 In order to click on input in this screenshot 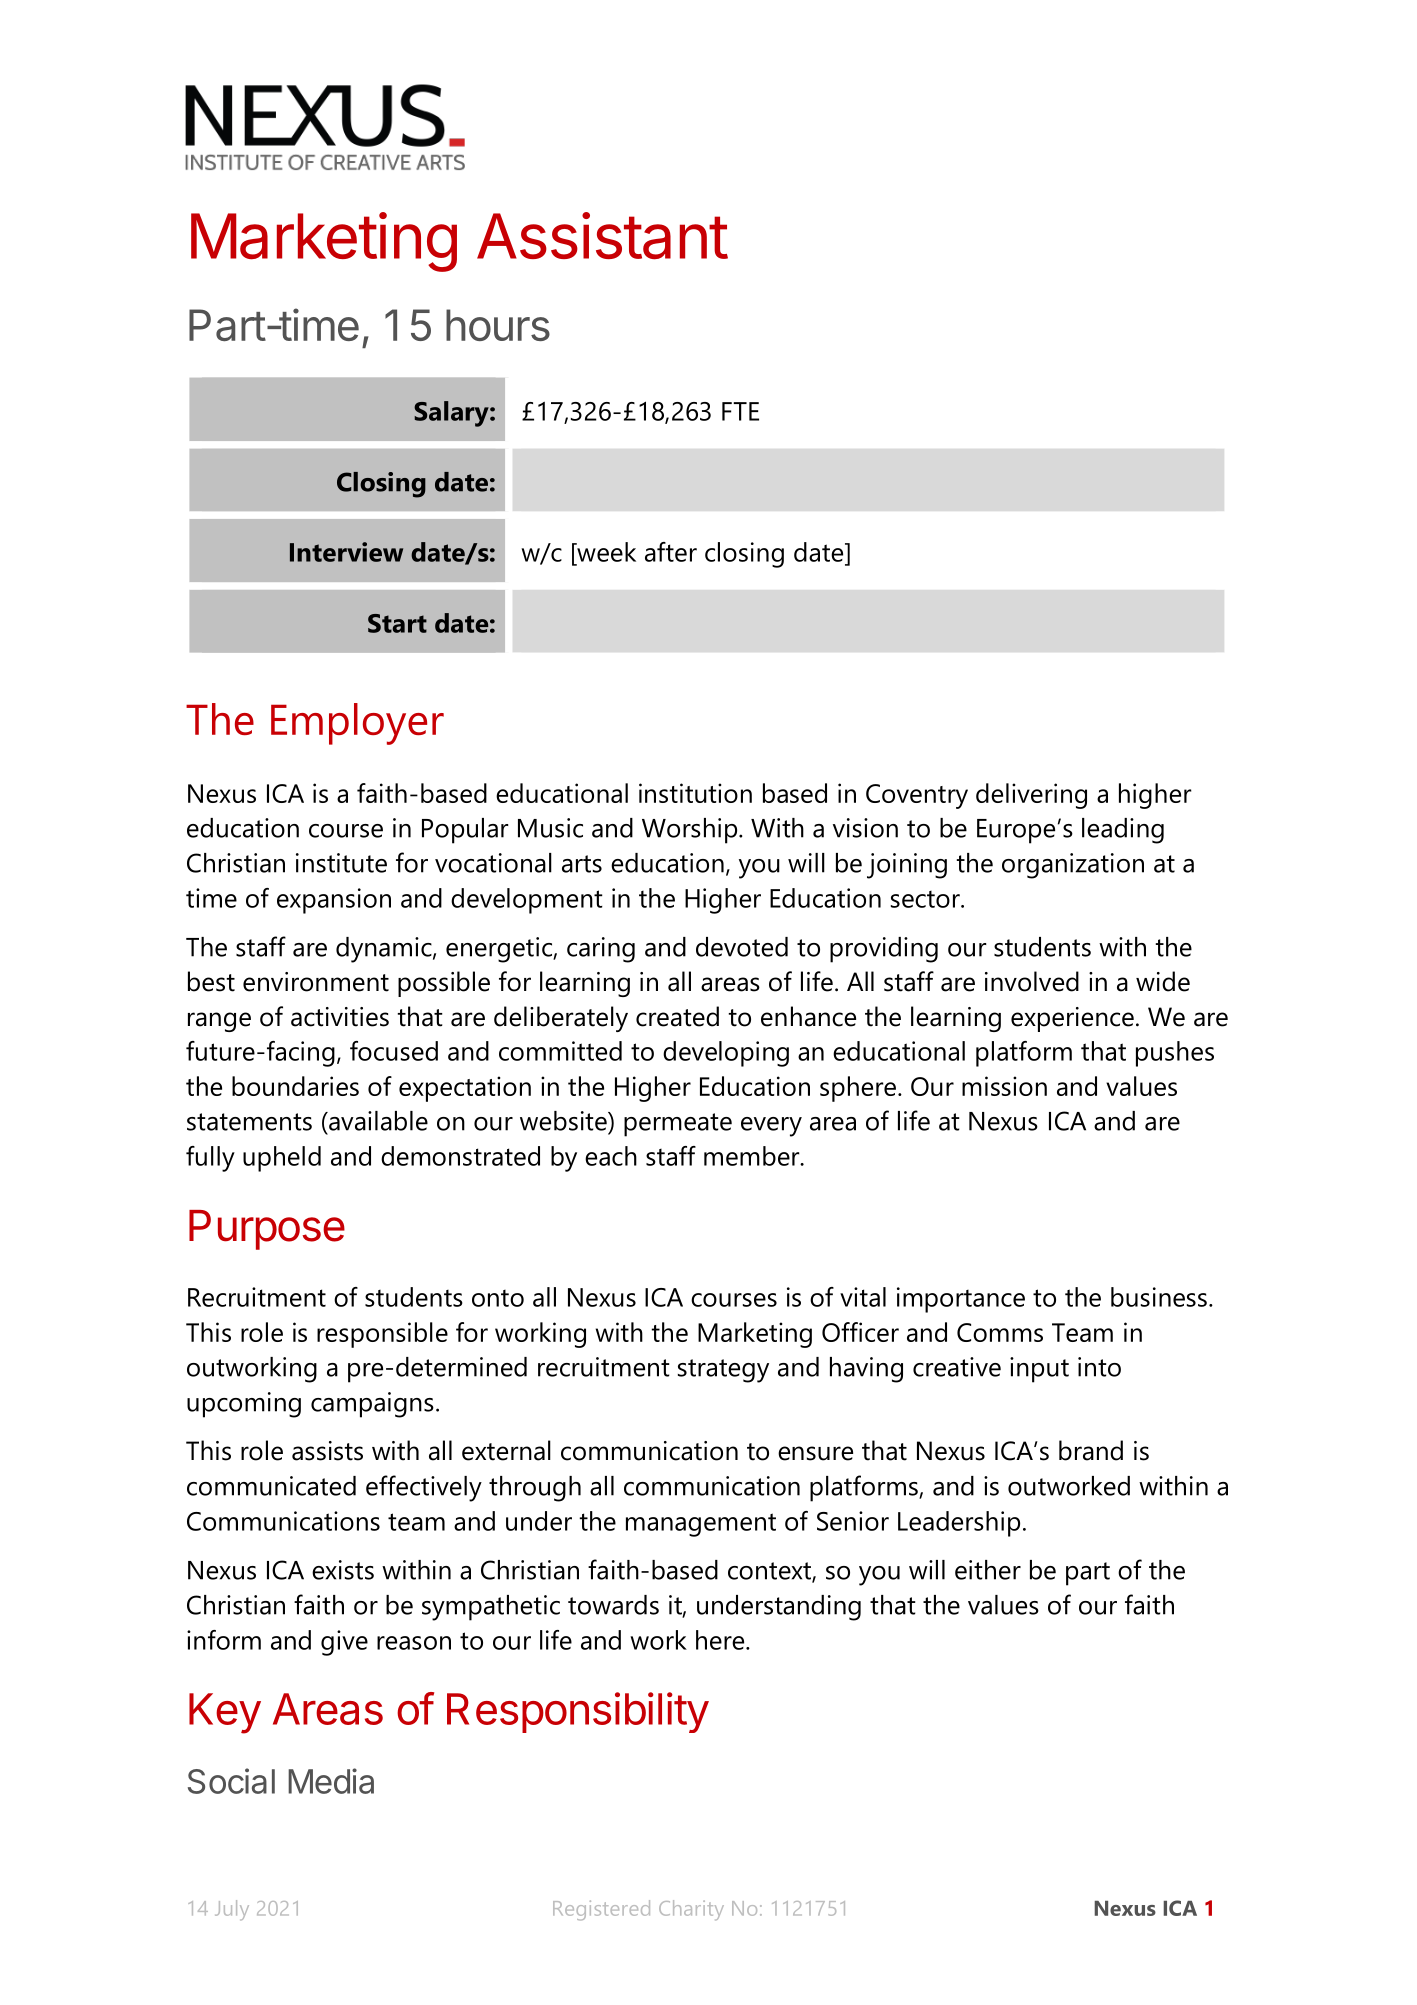, I will do `click(1039, 1370)`.
